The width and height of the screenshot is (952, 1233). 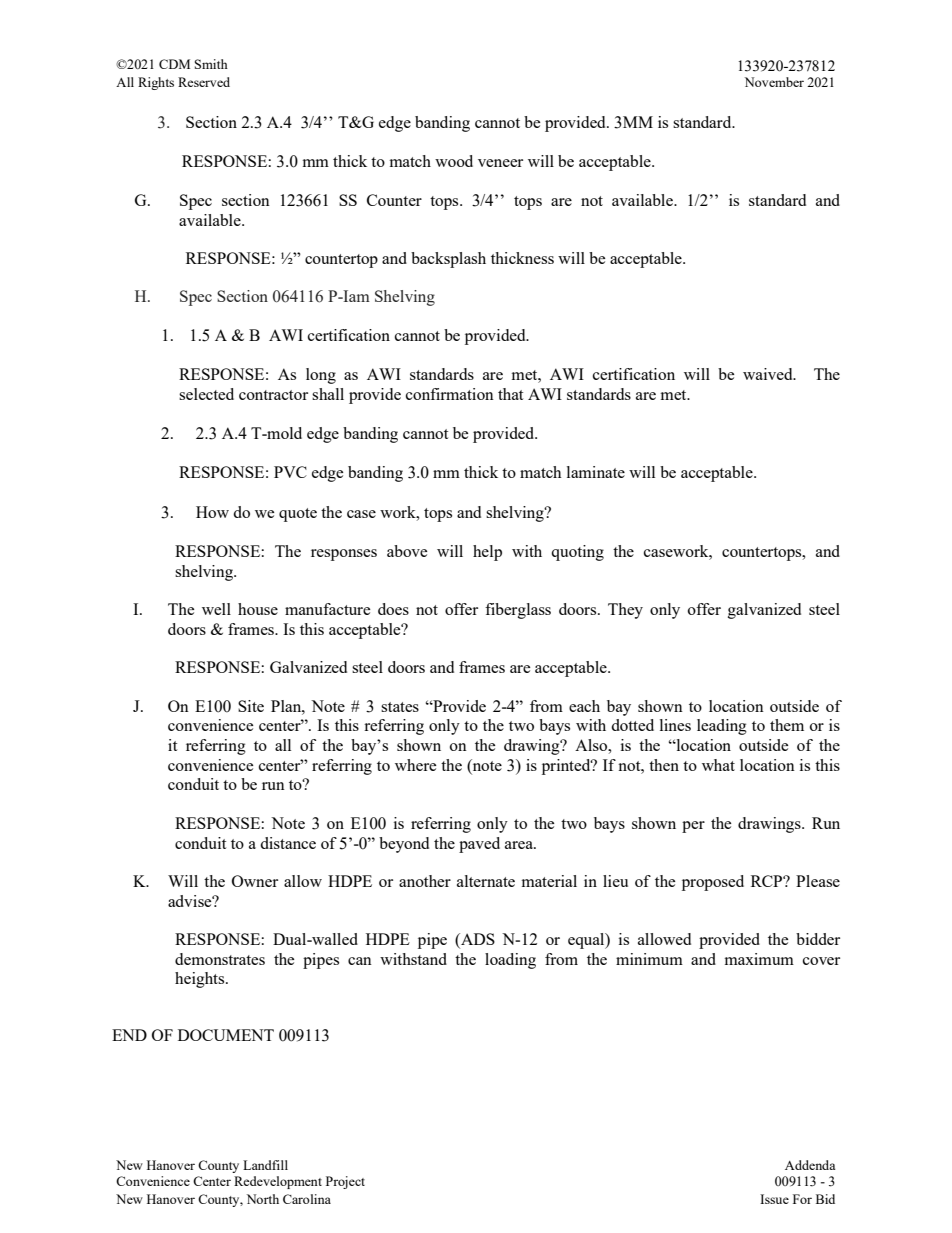 I want to click on Issue, so click(x=774, y=1199).
